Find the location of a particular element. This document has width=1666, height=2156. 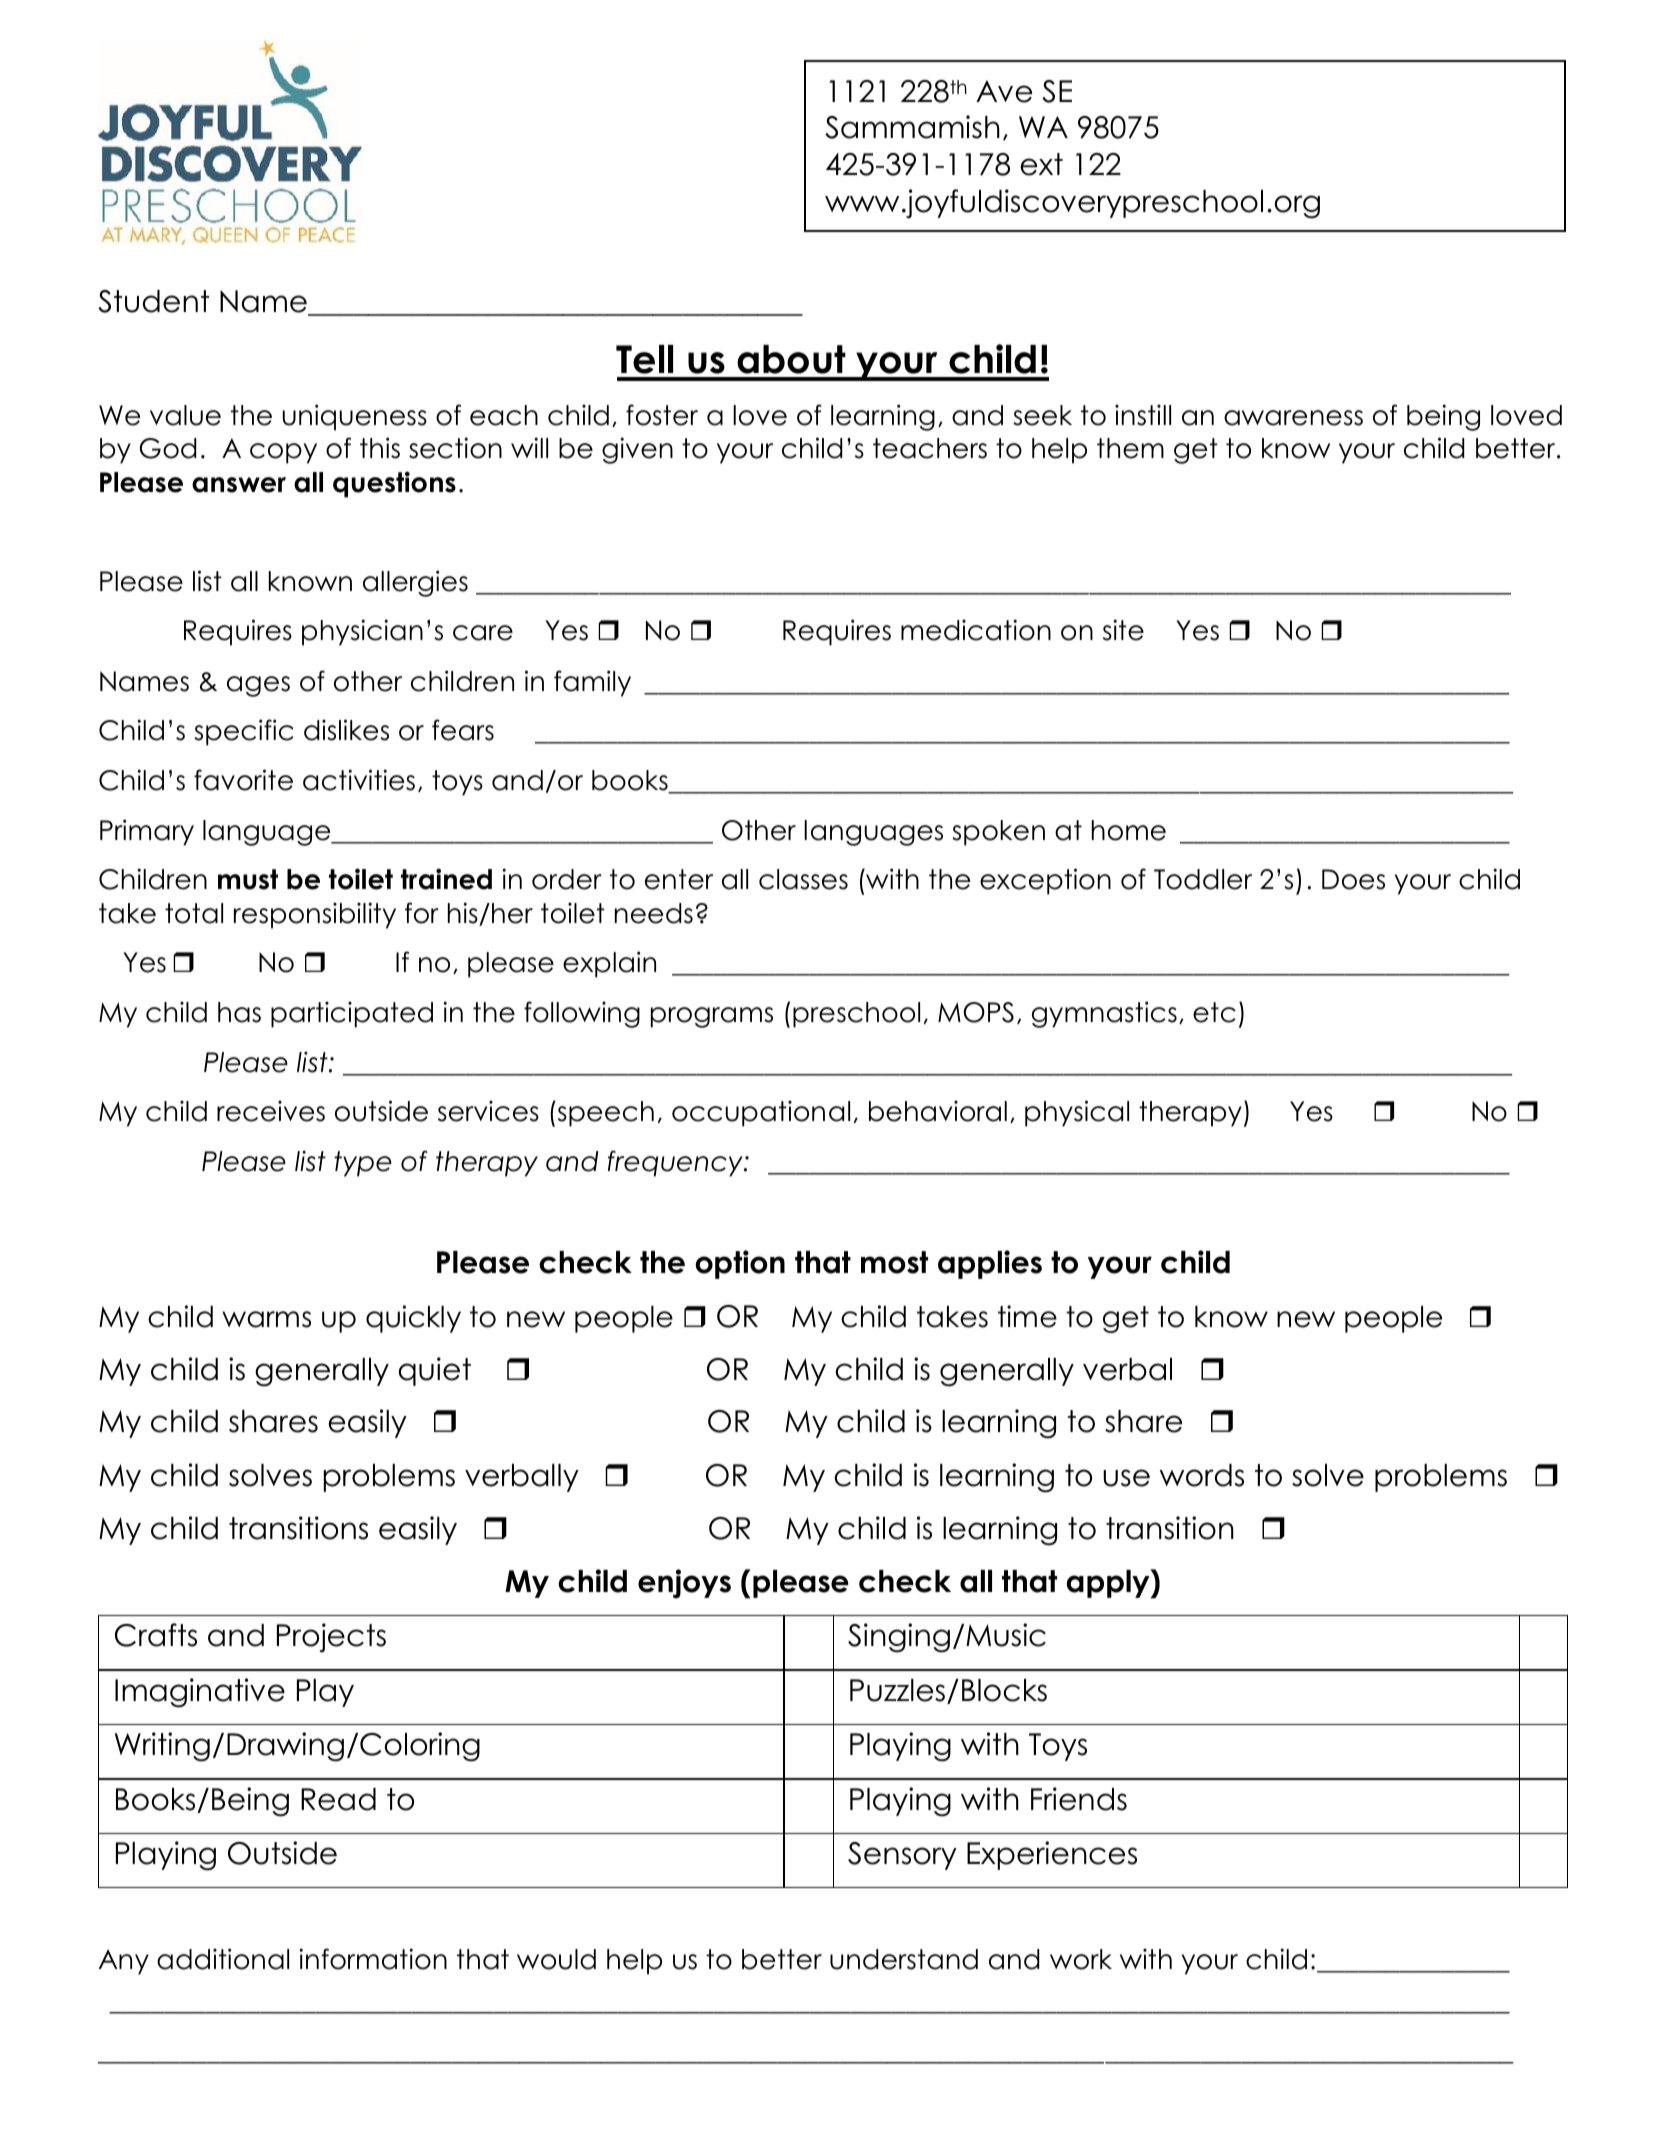

programs is located at coordinates (712, 1017).
